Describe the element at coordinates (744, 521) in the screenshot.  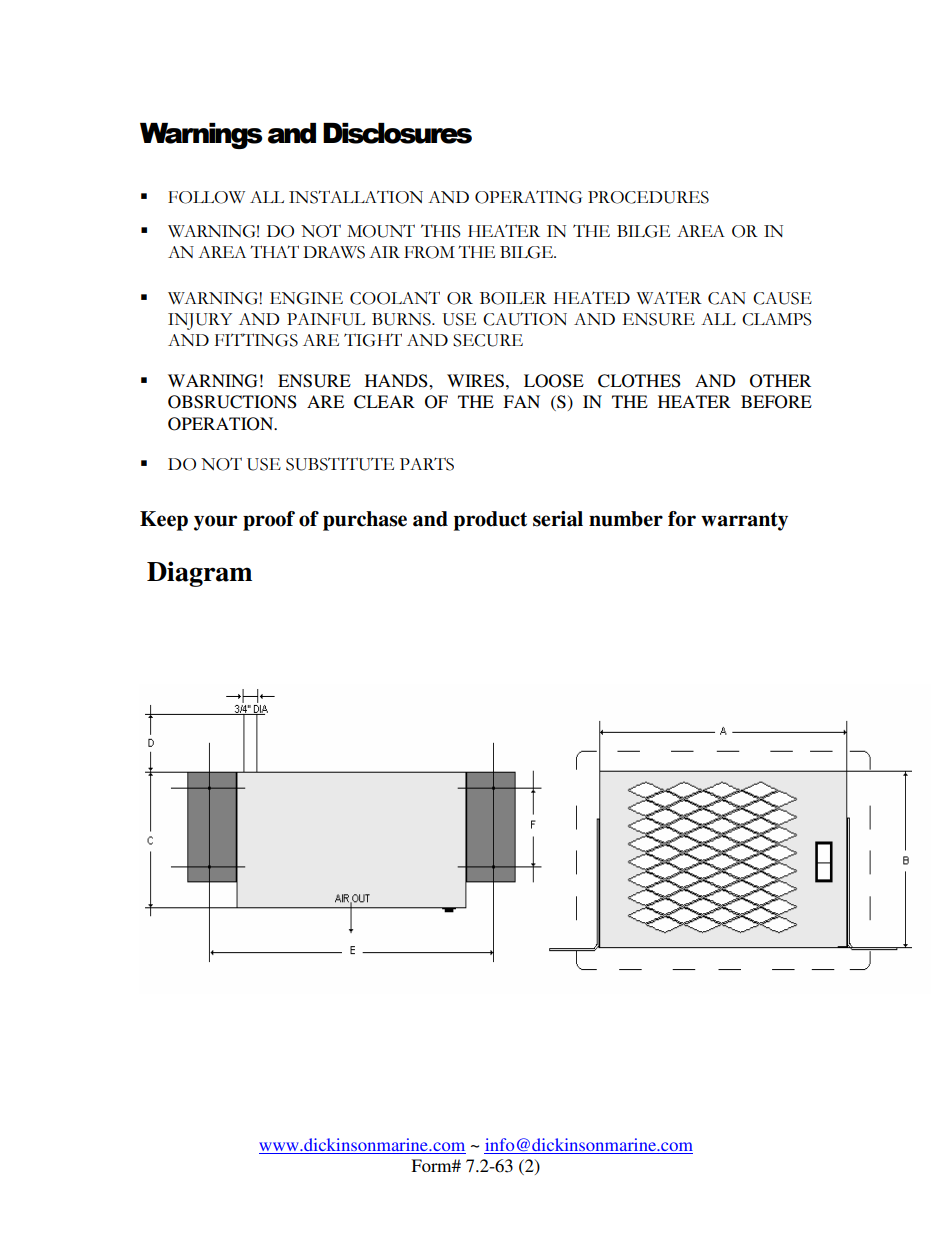
I see `warranty` at that location.
